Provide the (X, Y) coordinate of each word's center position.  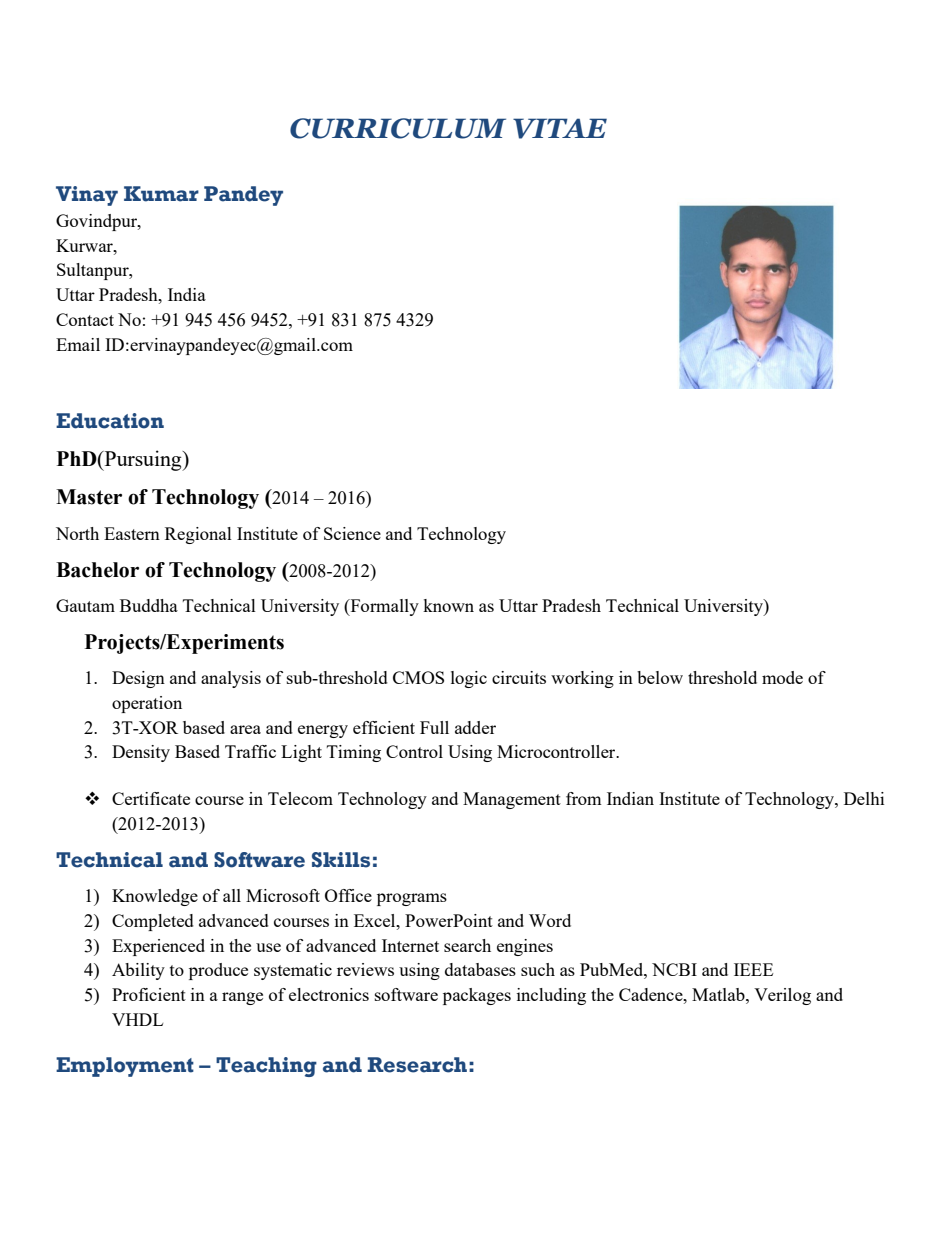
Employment (125, 1067)
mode (782, 677)
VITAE (560, 128)
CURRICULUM (398, 128)
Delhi (864, 798)
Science (352, 533)
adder (475, 727)
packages (477, 996)
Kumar (161, 194)
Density (141, 753)
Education (110, 421)
